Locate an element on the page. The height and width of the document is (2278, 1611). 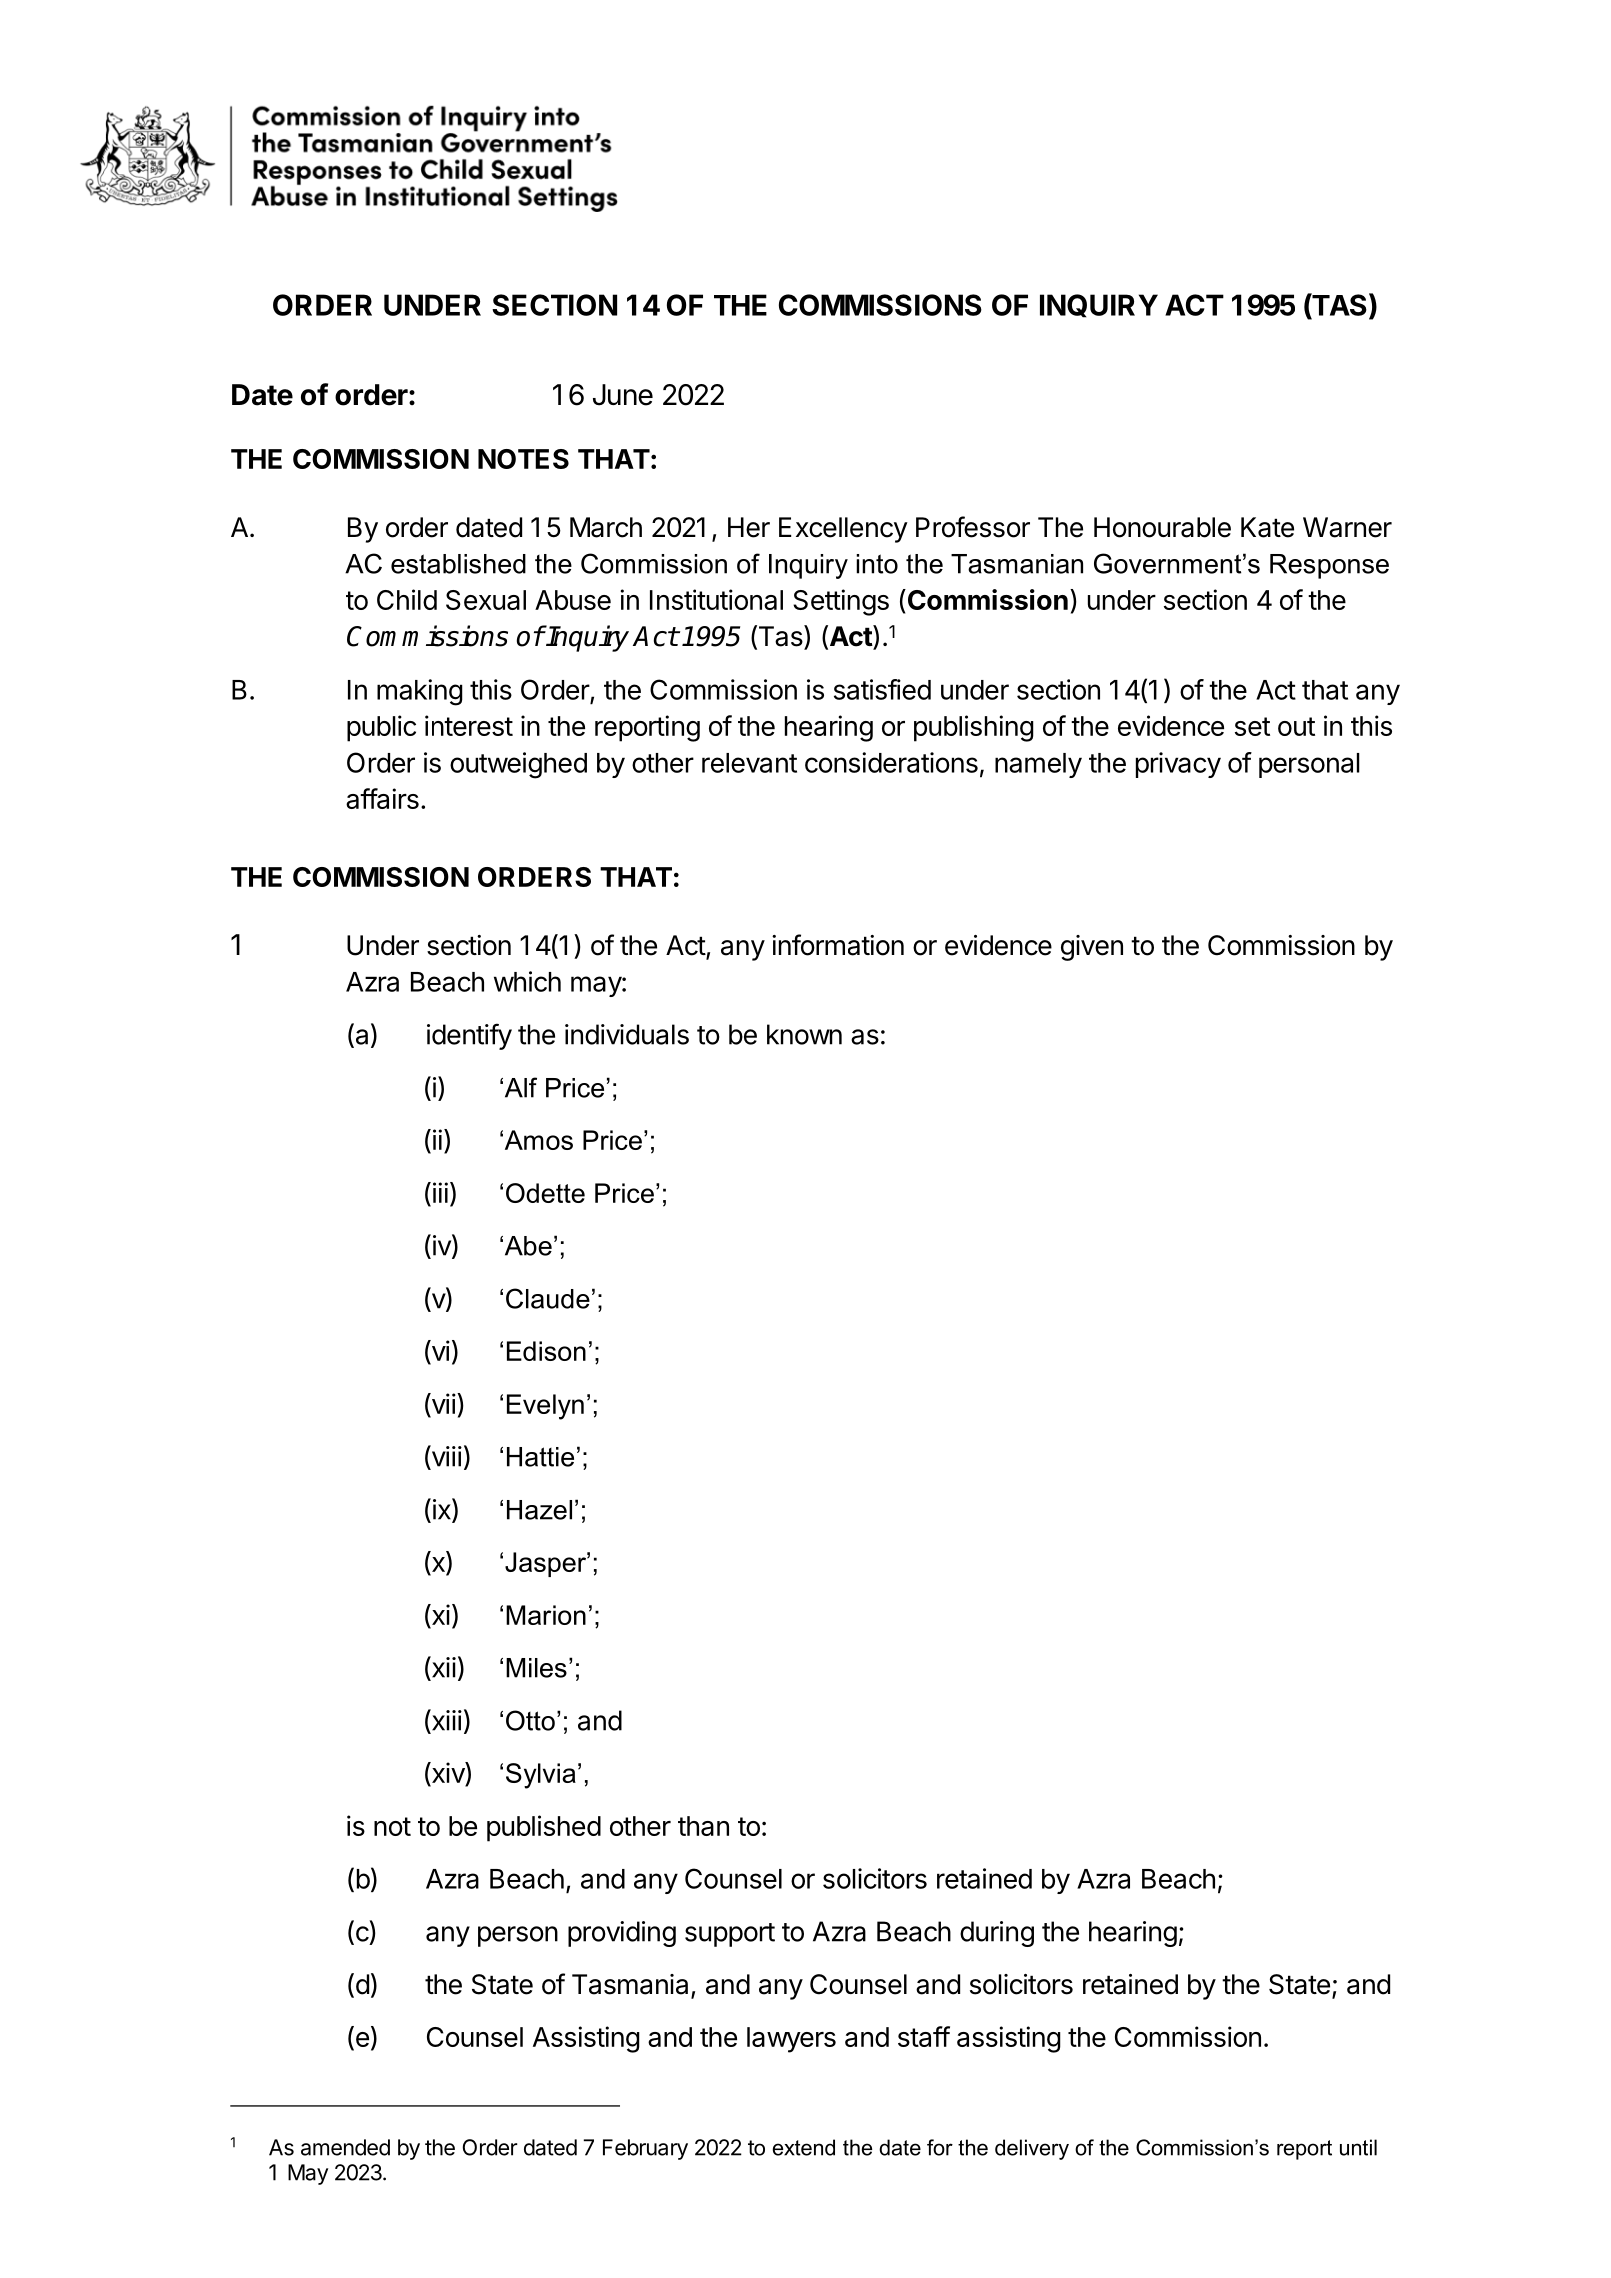
given is located at coordinates (1092, 948).
